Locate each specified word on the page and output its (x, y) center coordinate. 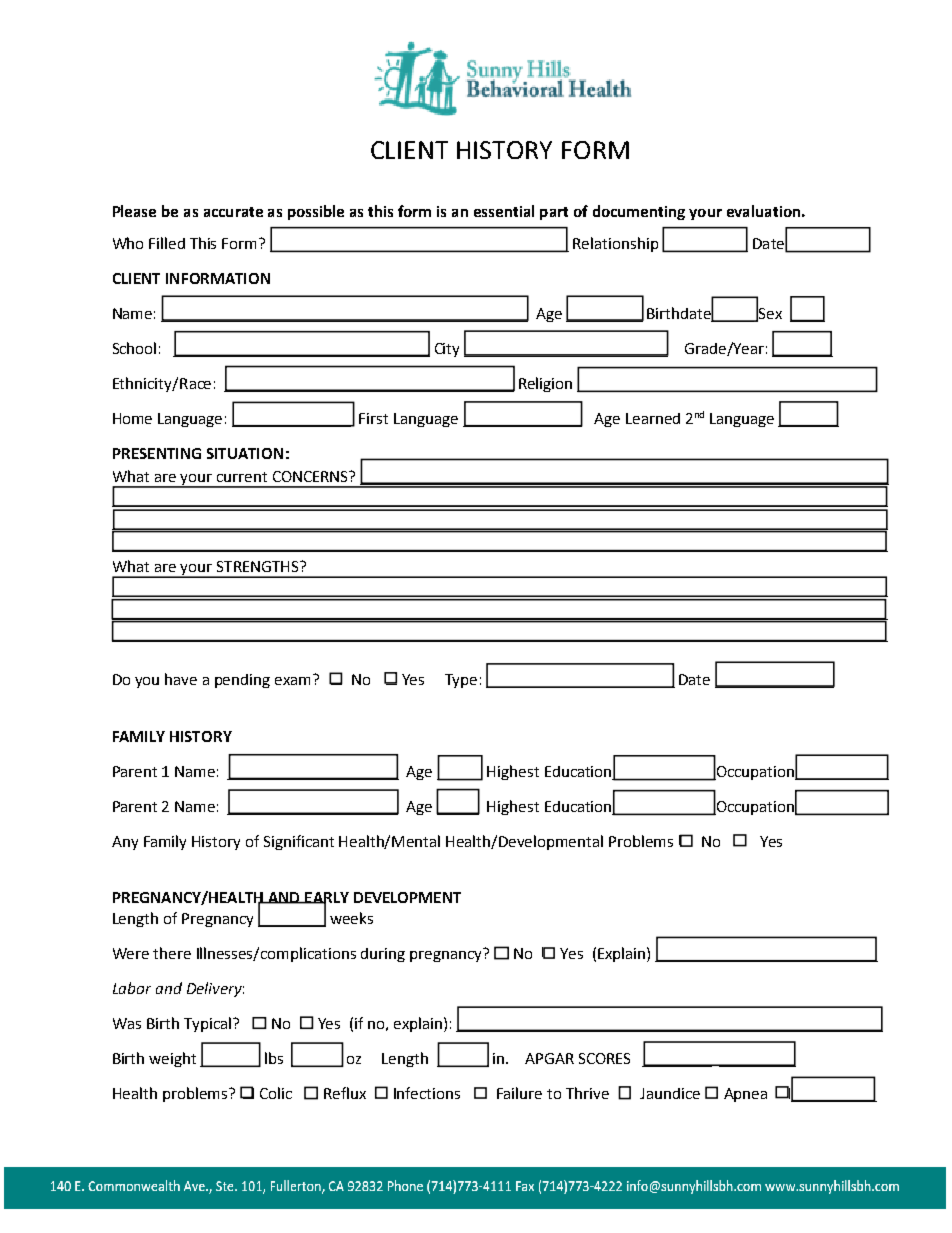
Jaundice (670, 1093)
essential (504, 211)
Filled (167, 243)
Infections (427, 1093)
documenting (639, 212)
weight (172, 1059)
